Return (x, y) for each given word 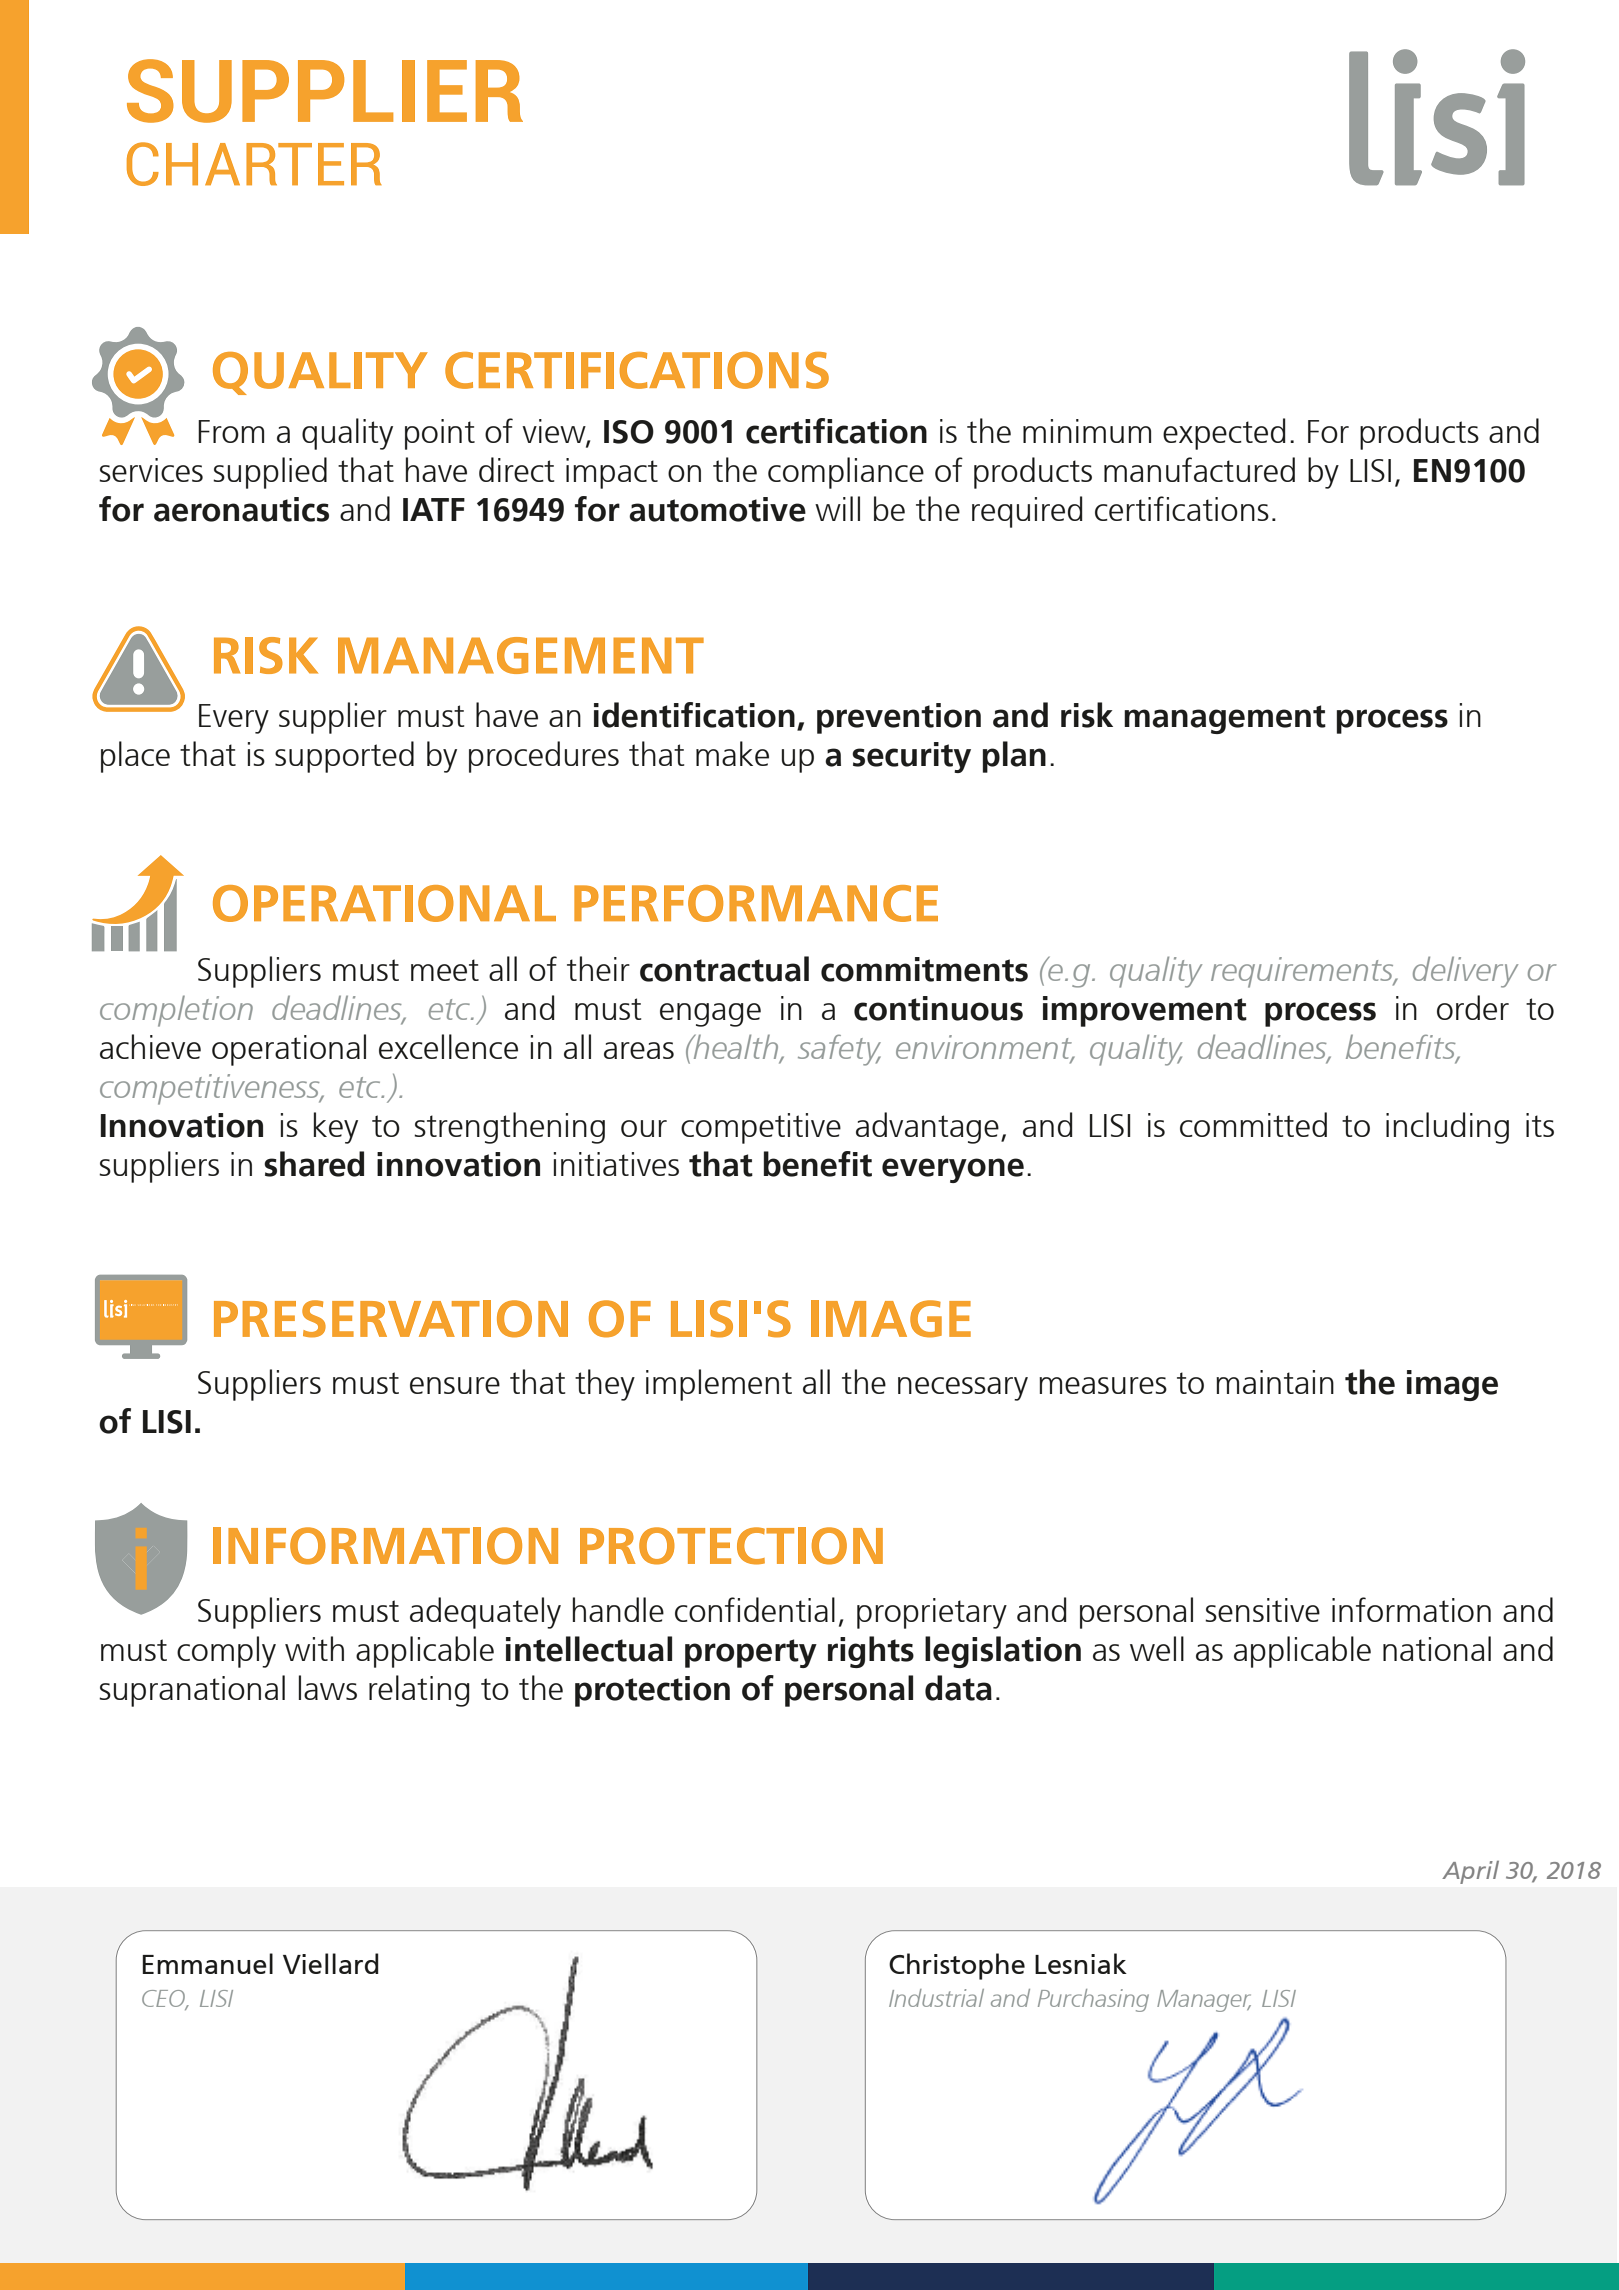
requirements (1303, 972)
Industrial (936, 1998)
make (732, 753)
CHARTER (254, 164)
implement (719, 1385)
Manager (1204, 2001)
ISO (629, 432)
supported (344, 757)
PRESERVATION (391, 1319)
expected (1224, 434)
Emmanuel (207, 1963)
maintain (1275, 1382)
